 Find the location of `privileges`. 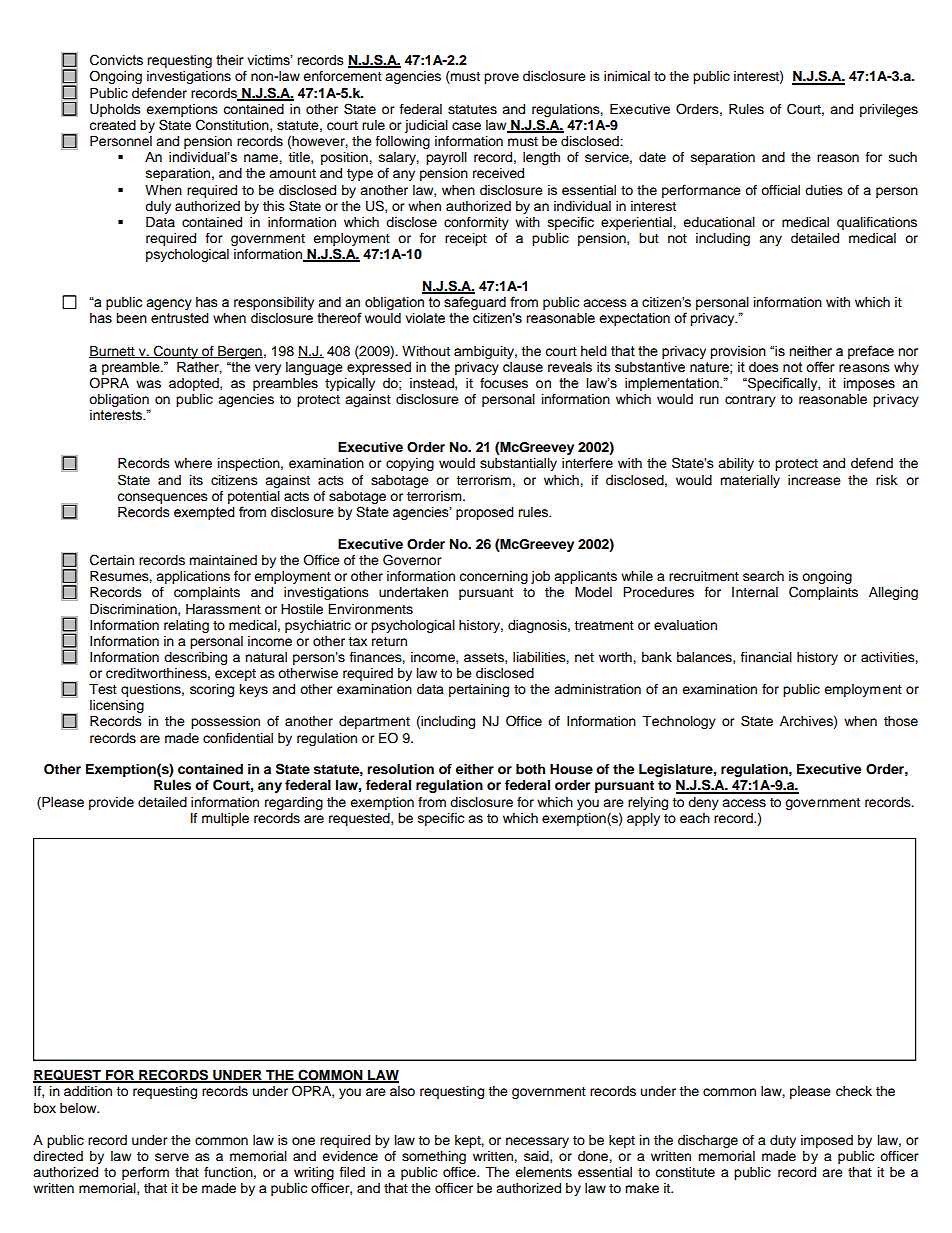

privileges is located at coordinates (889, 110).
